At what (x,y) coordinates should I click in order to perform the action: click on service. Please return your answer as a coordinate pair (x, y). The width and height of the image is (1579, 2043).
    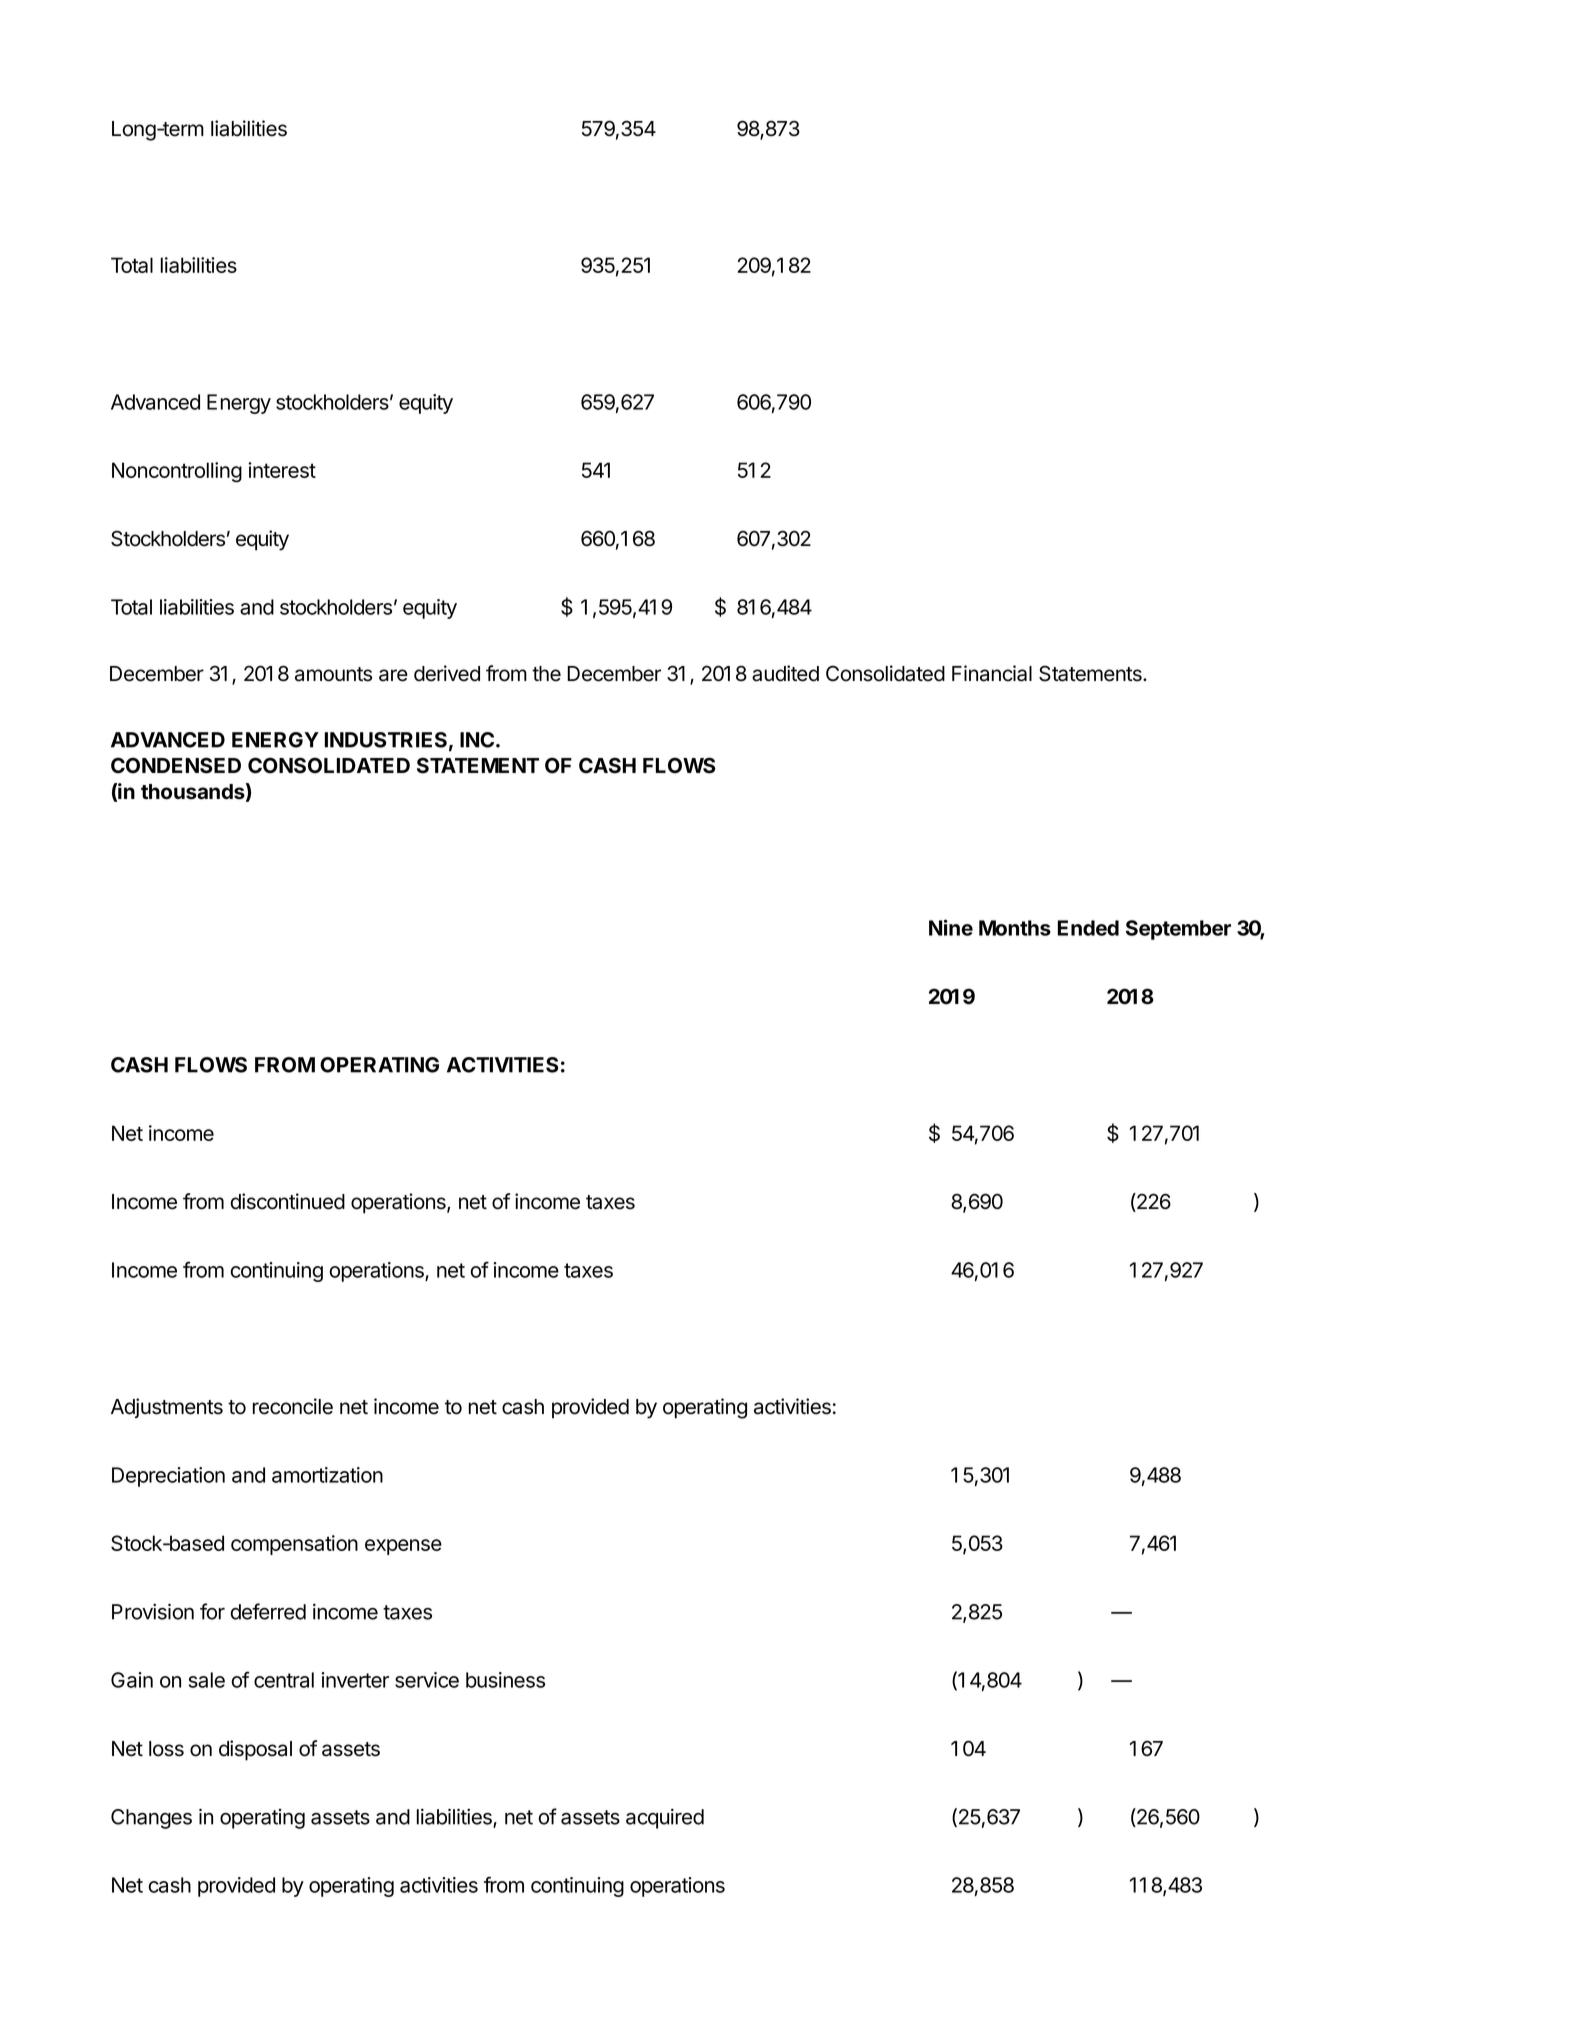
    Looking at the image, I should click on (427, 1680).
